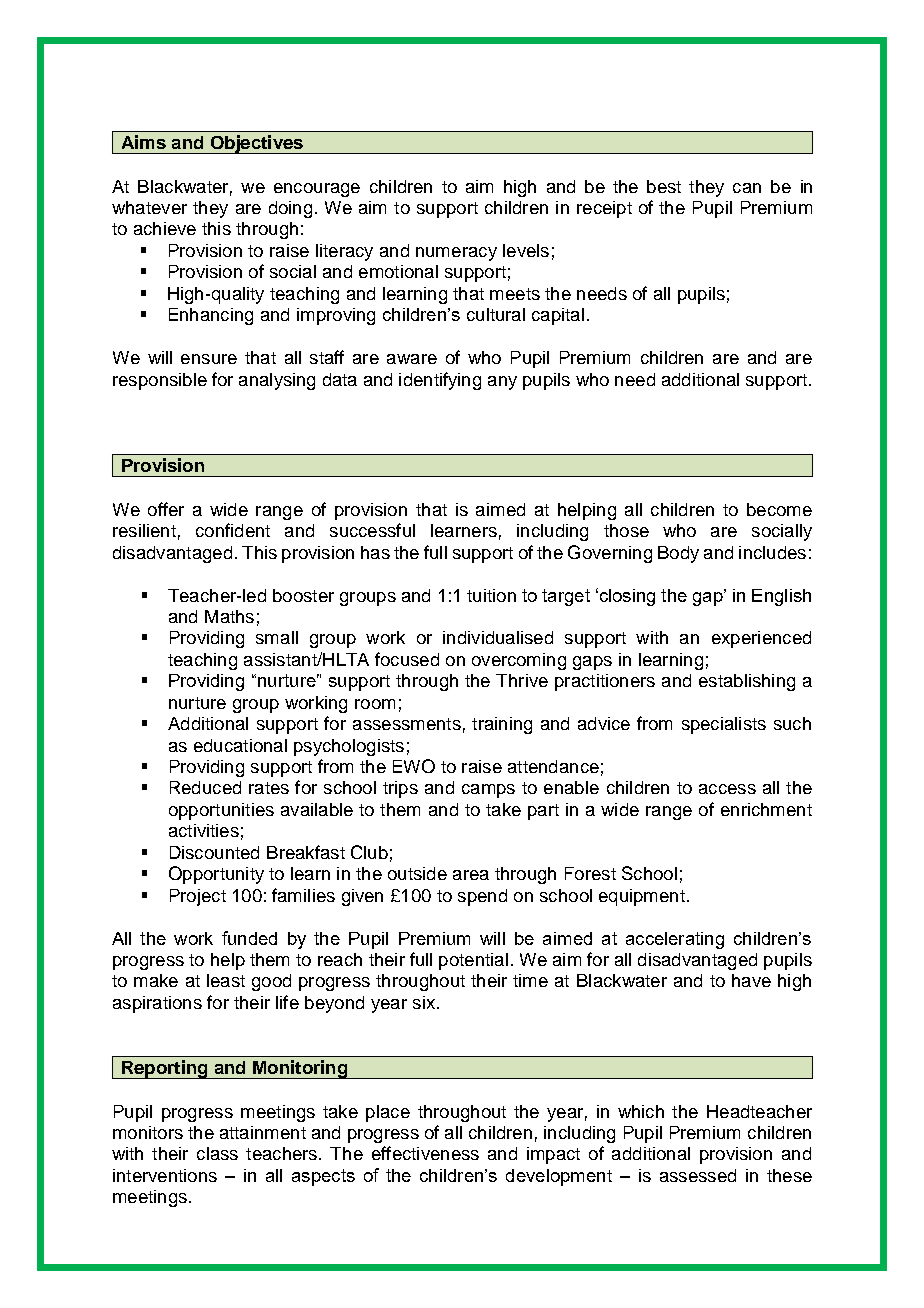 The height and width of the screenshot is (1308, 924). Describe the element at coordinates (456, 254) in the screenshot. I see `numeracy` at that location.
